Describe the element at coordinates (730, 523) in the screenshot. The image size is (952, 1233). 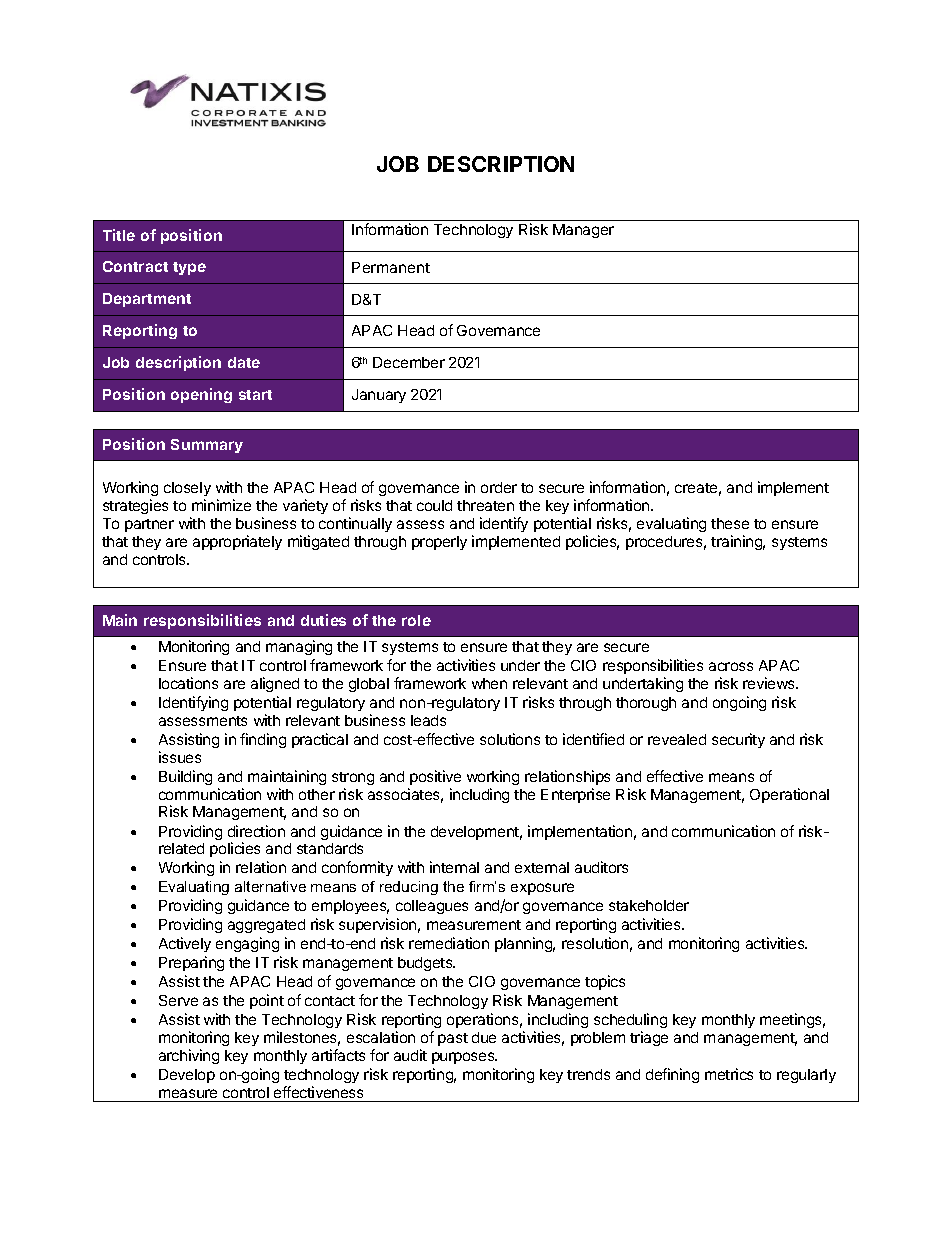
I see `these` at that location.
